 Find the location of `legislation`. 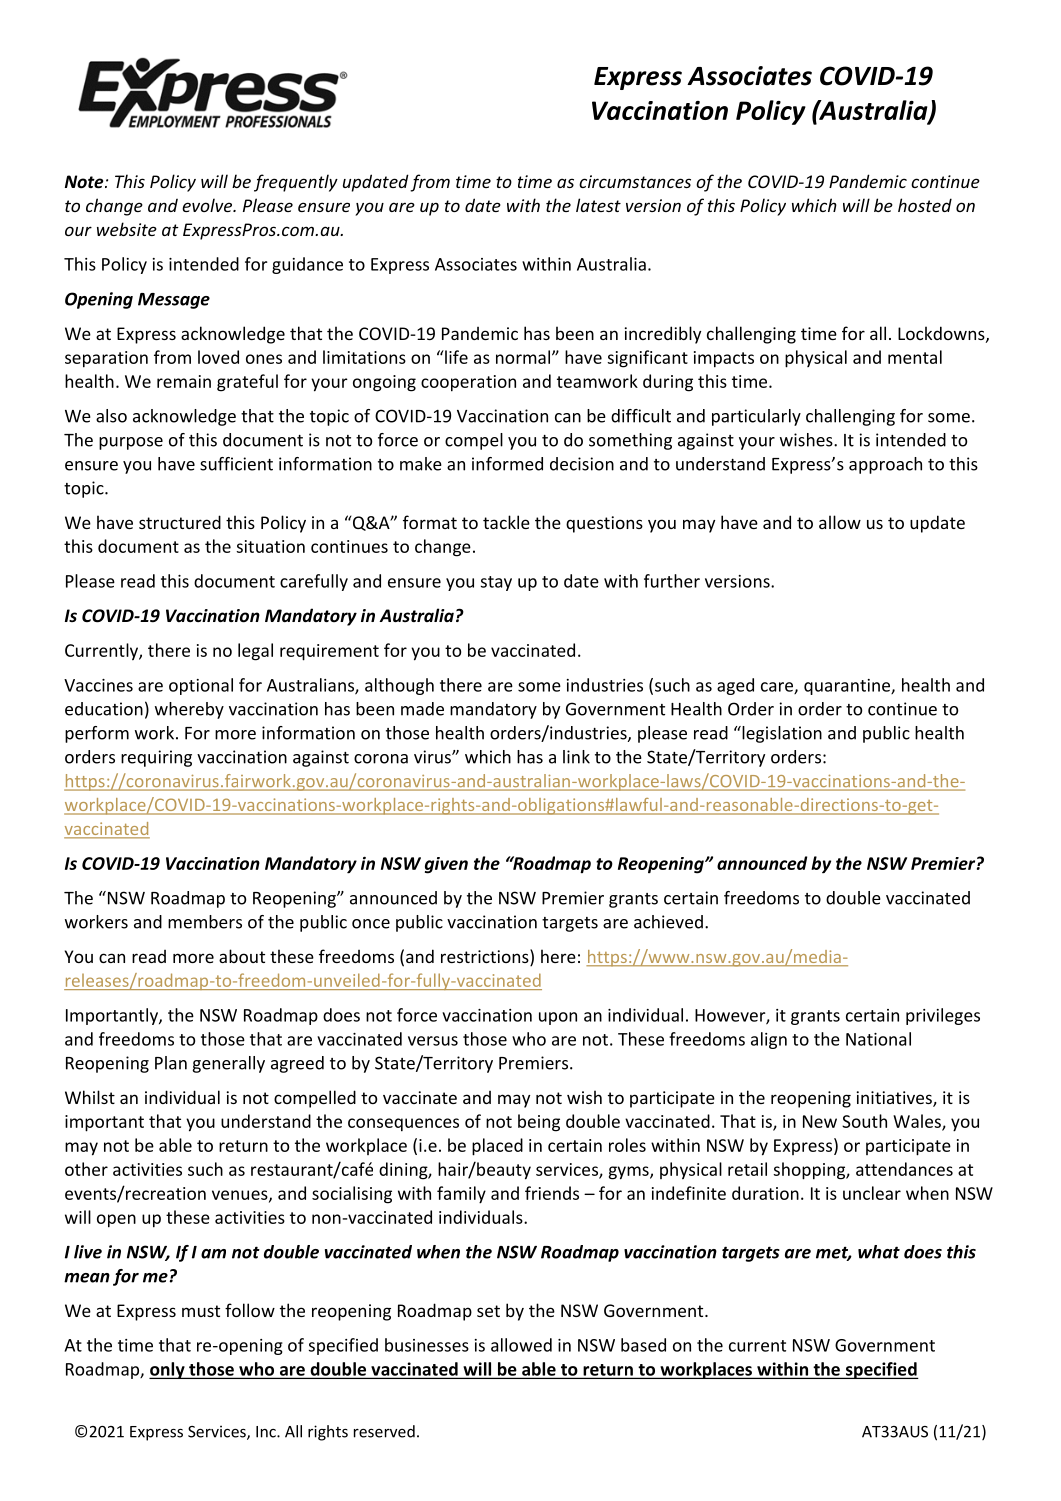

legislation is located at coordinates (781, 734).
